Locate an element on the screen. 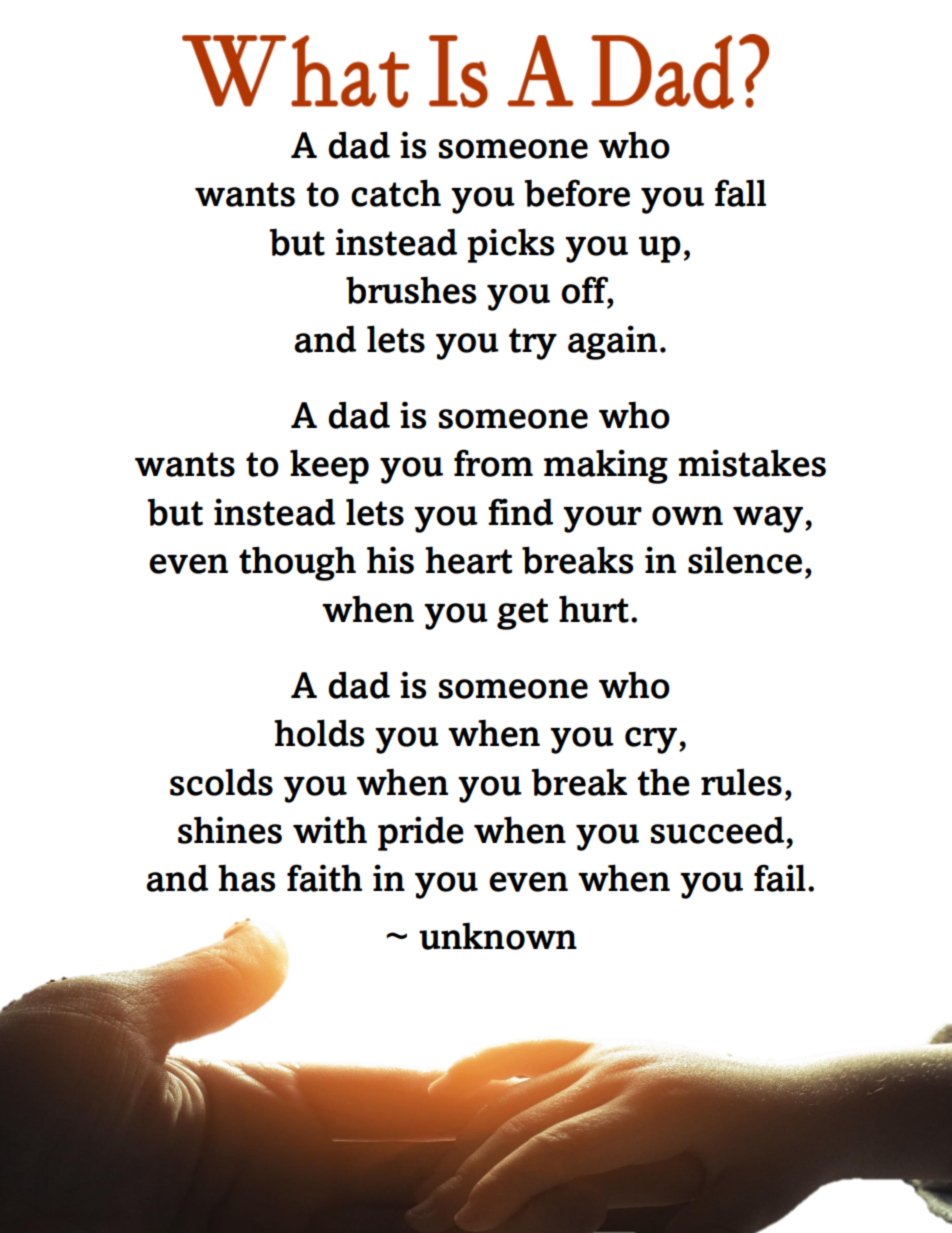  though is located at coordinates (297, 563).
